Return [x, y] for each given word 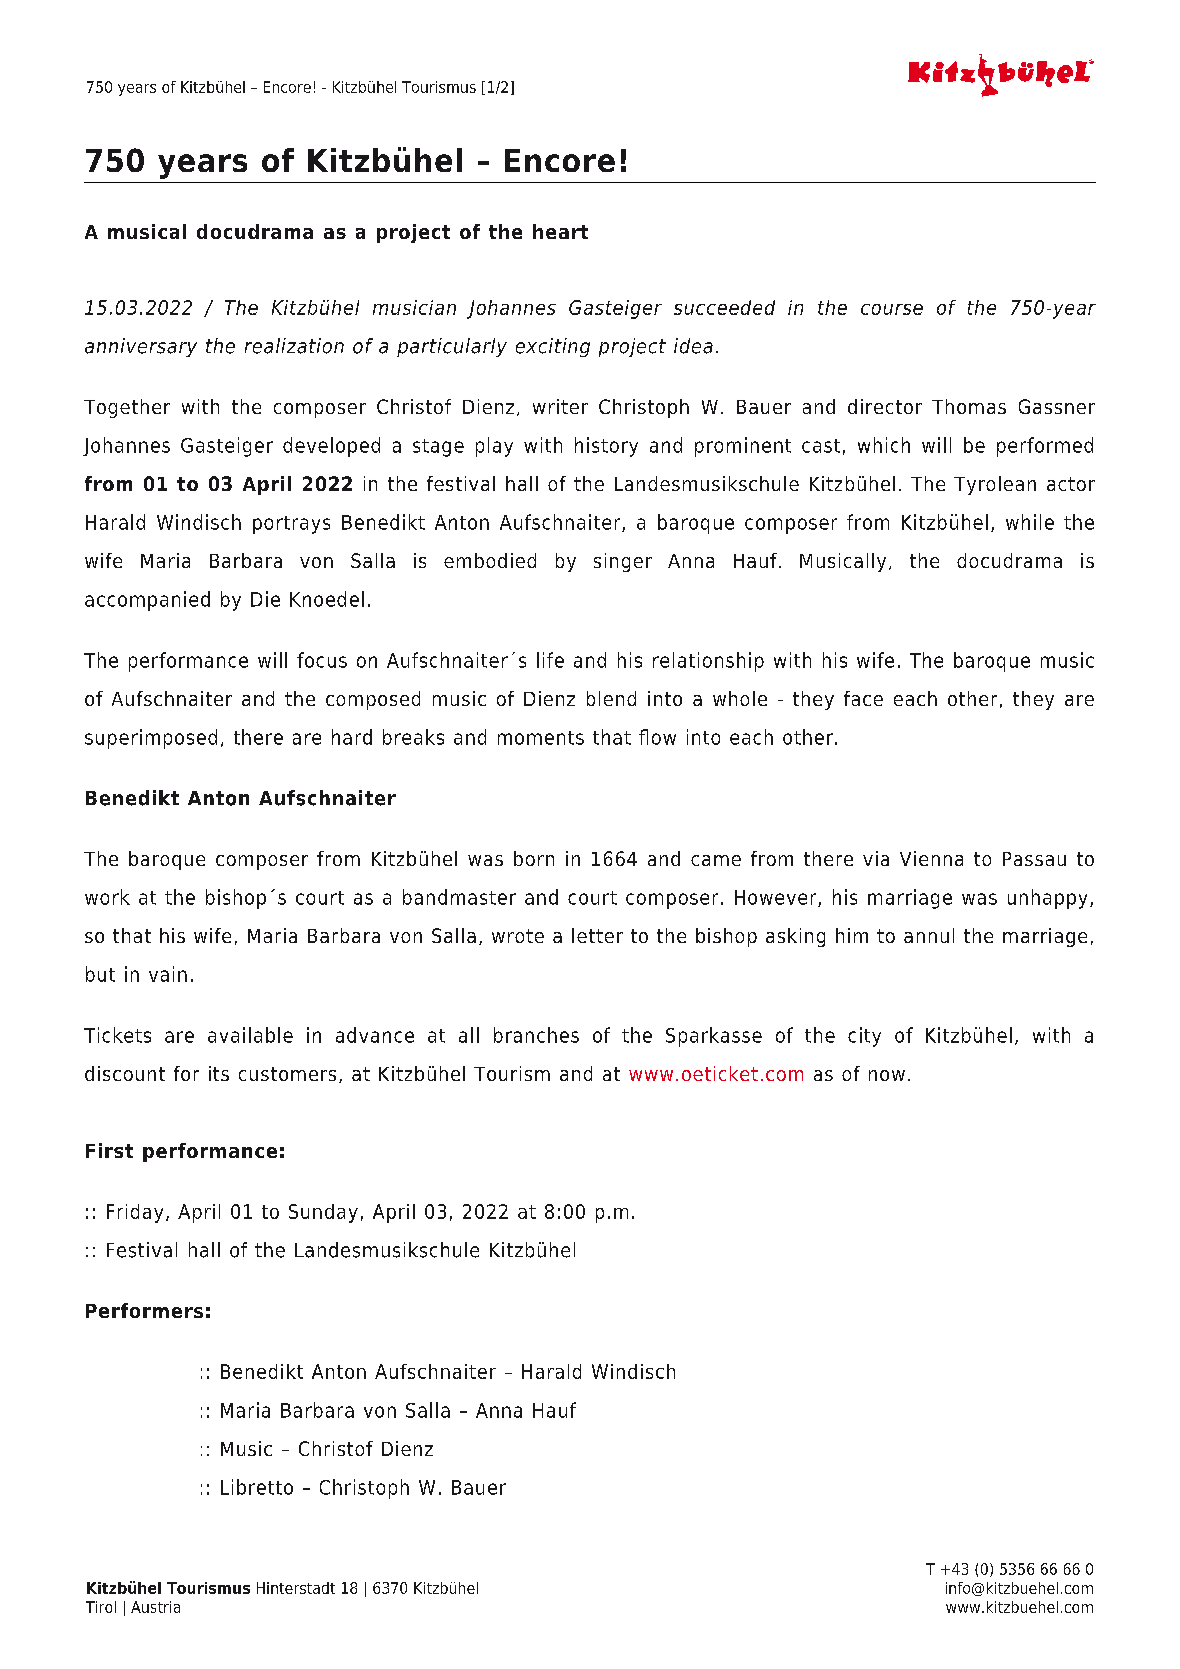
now [887, 1075]
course [892, 309]
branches [536, 1035]
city [864, 1037]
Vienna [931, 858]
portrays [291, 525]
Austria [155, 1607]
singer [623, 562]
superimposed [151, 739]
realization [294, 346]
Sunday [323, 1213]
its [219, 1073]
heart [560, 231]
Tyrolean [995, 485]
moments [541, 738]
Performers [144, 1310]
